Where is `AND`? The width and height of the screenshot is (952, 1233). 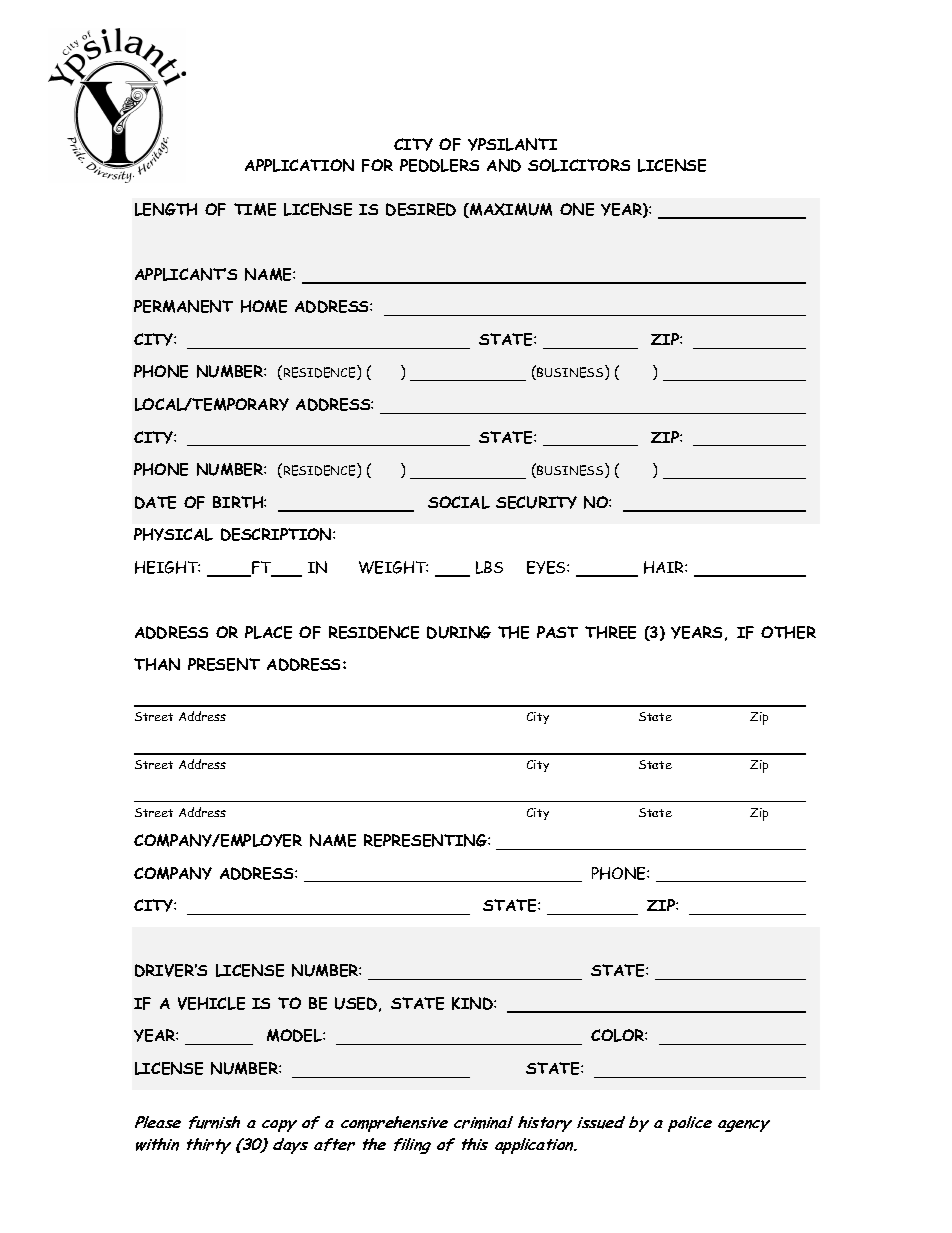 AND is located at coordinates (504, 165).
